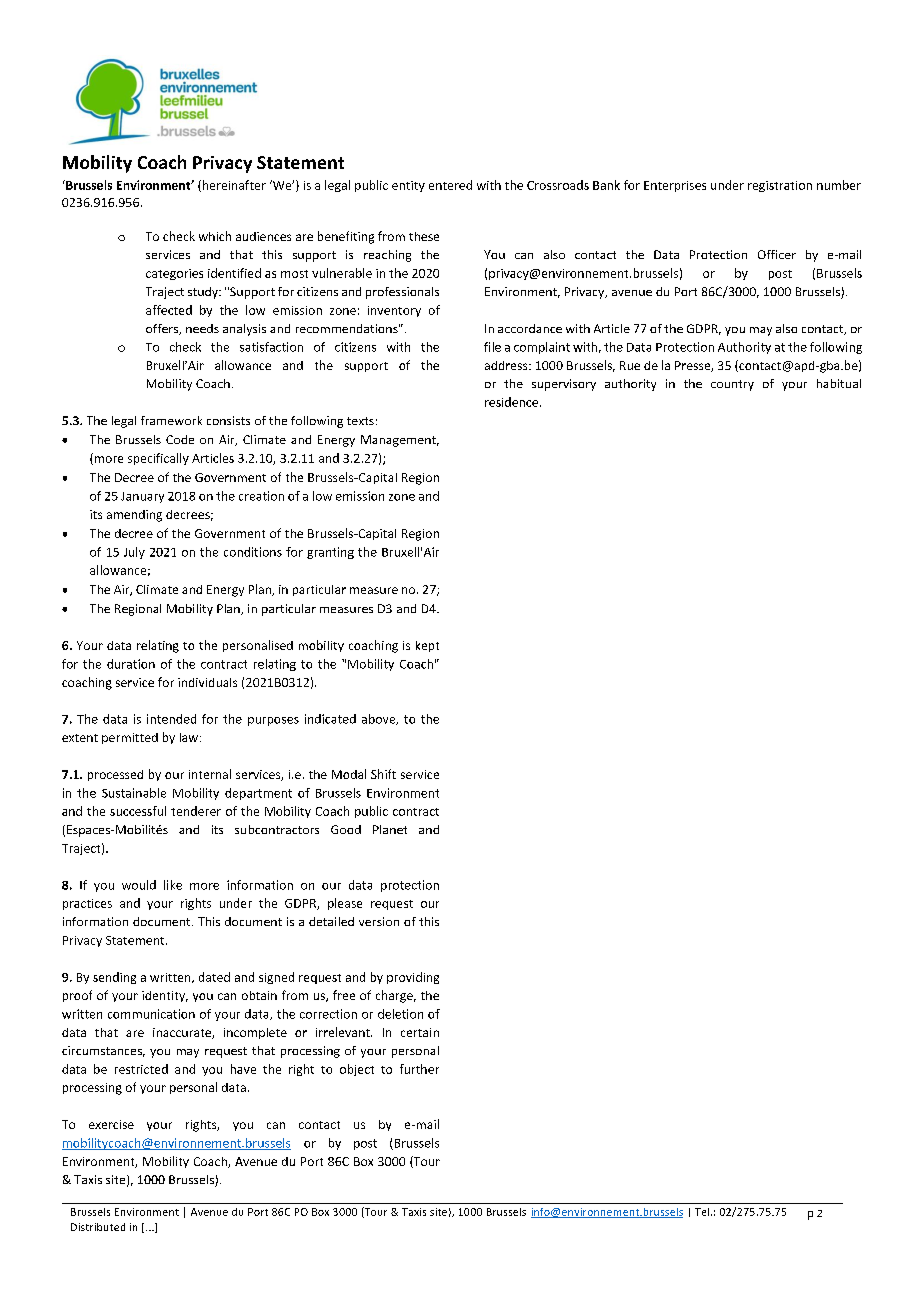 This screenshot has width=924, height=1308. What do you see at coordinates (513, 402) in the screenshot?
I see `residence` at bounding box center [513, 402].
